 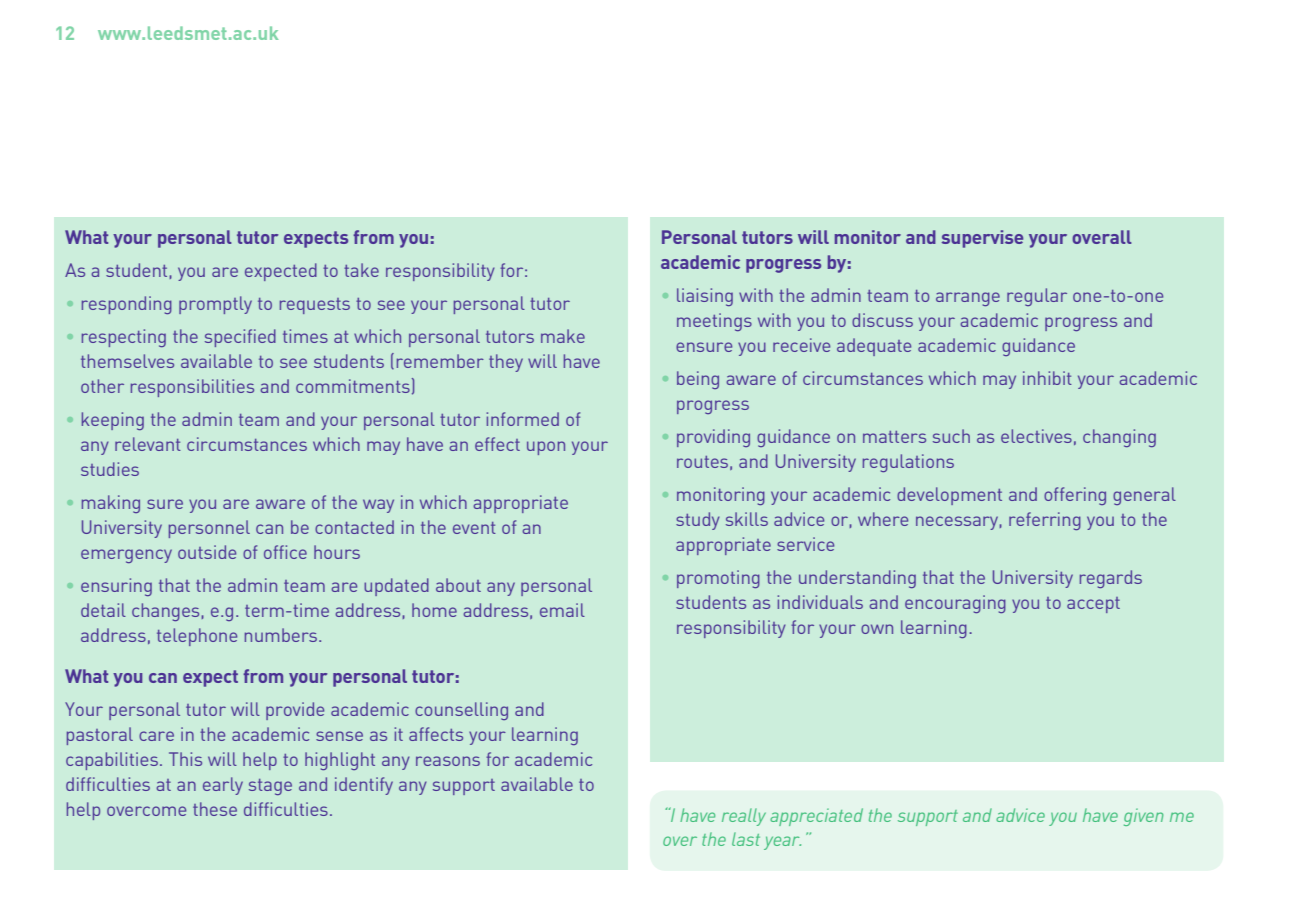 I want to click on these, so click(x=215, y=809).
